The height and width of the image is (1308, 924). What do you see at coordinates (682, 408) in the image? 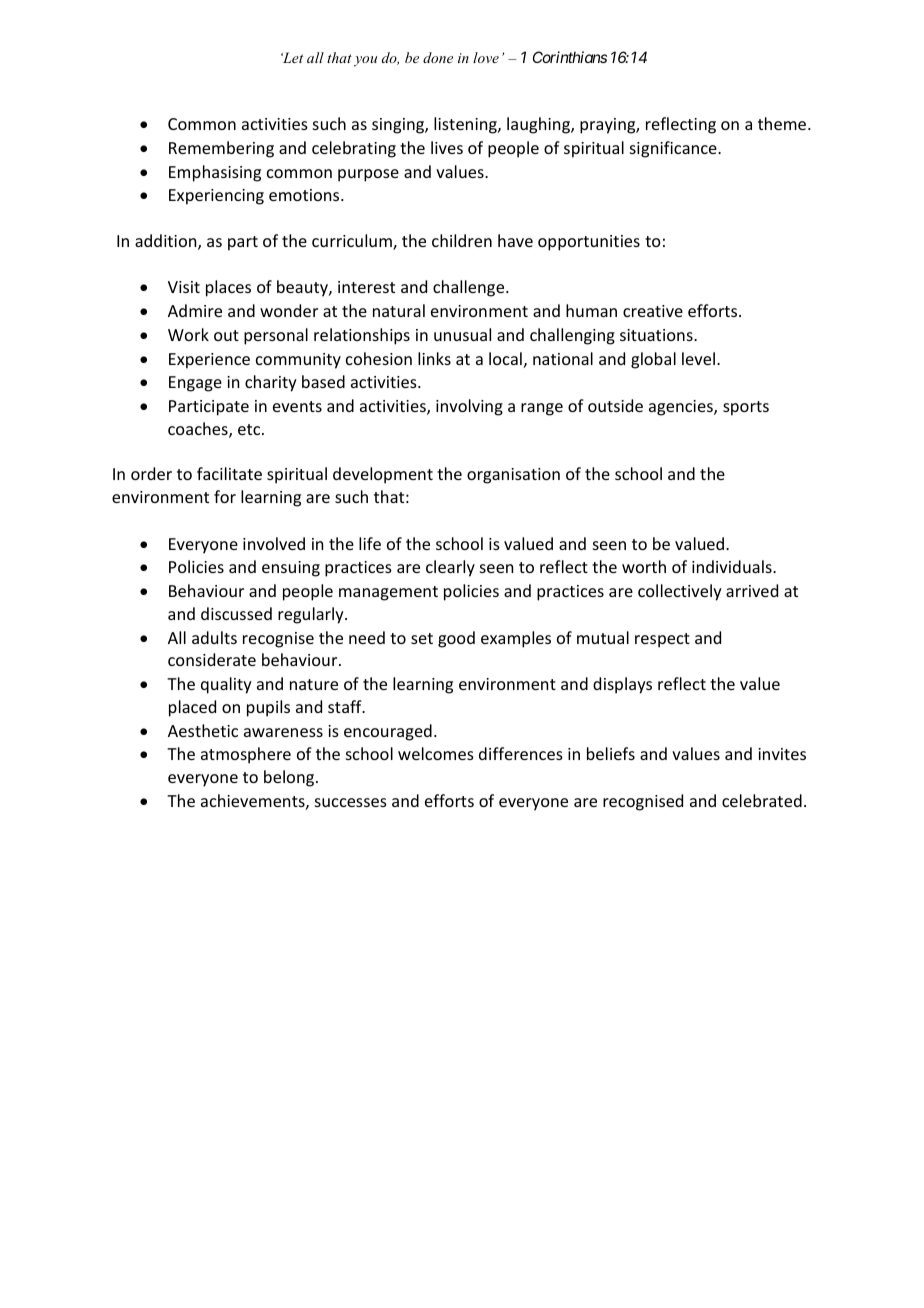
I see `agencies` at bounding box center [682, 408].
